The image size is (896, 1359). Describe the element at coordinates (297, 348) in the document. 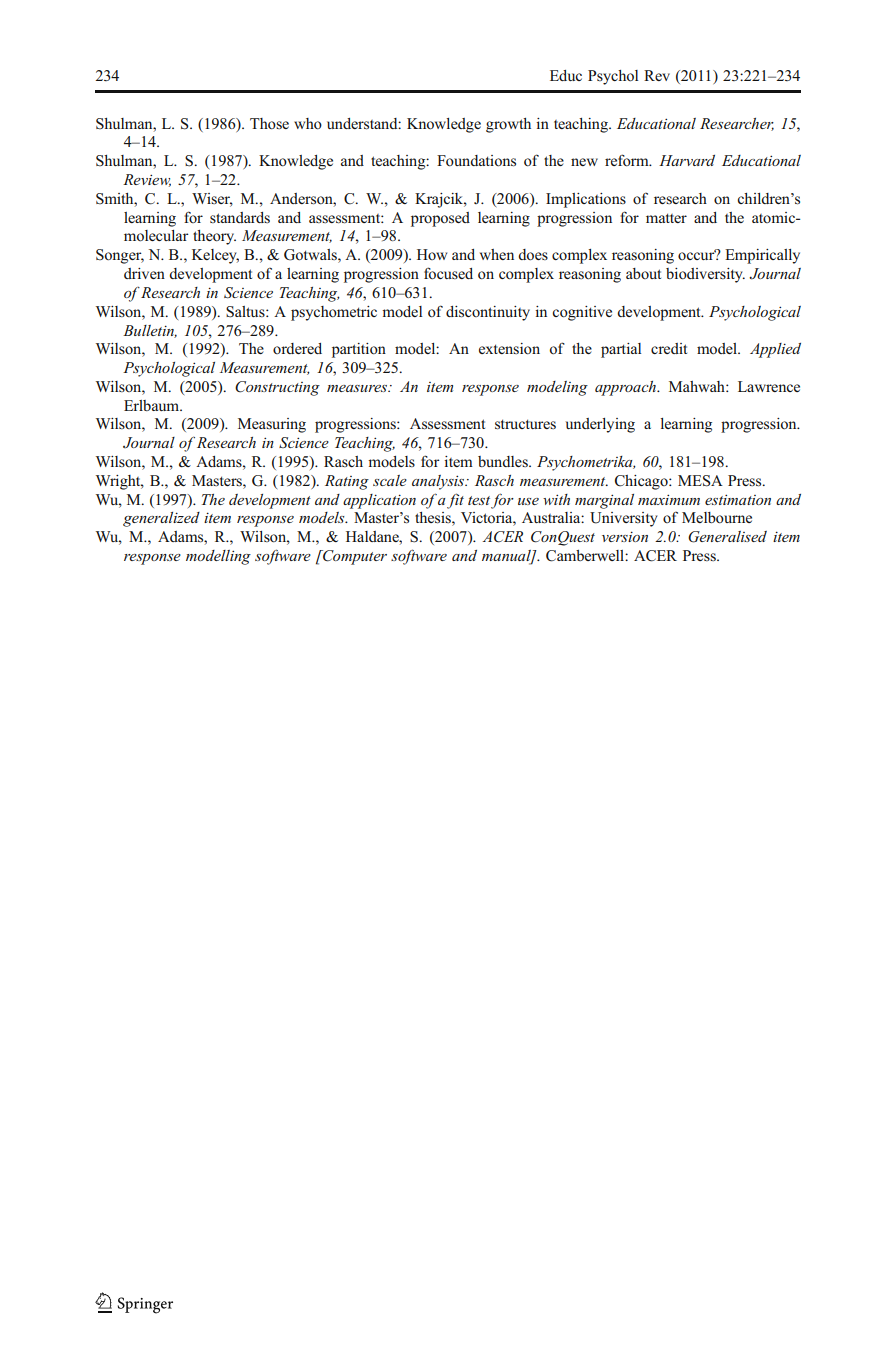

I see `ordered` at that location.
